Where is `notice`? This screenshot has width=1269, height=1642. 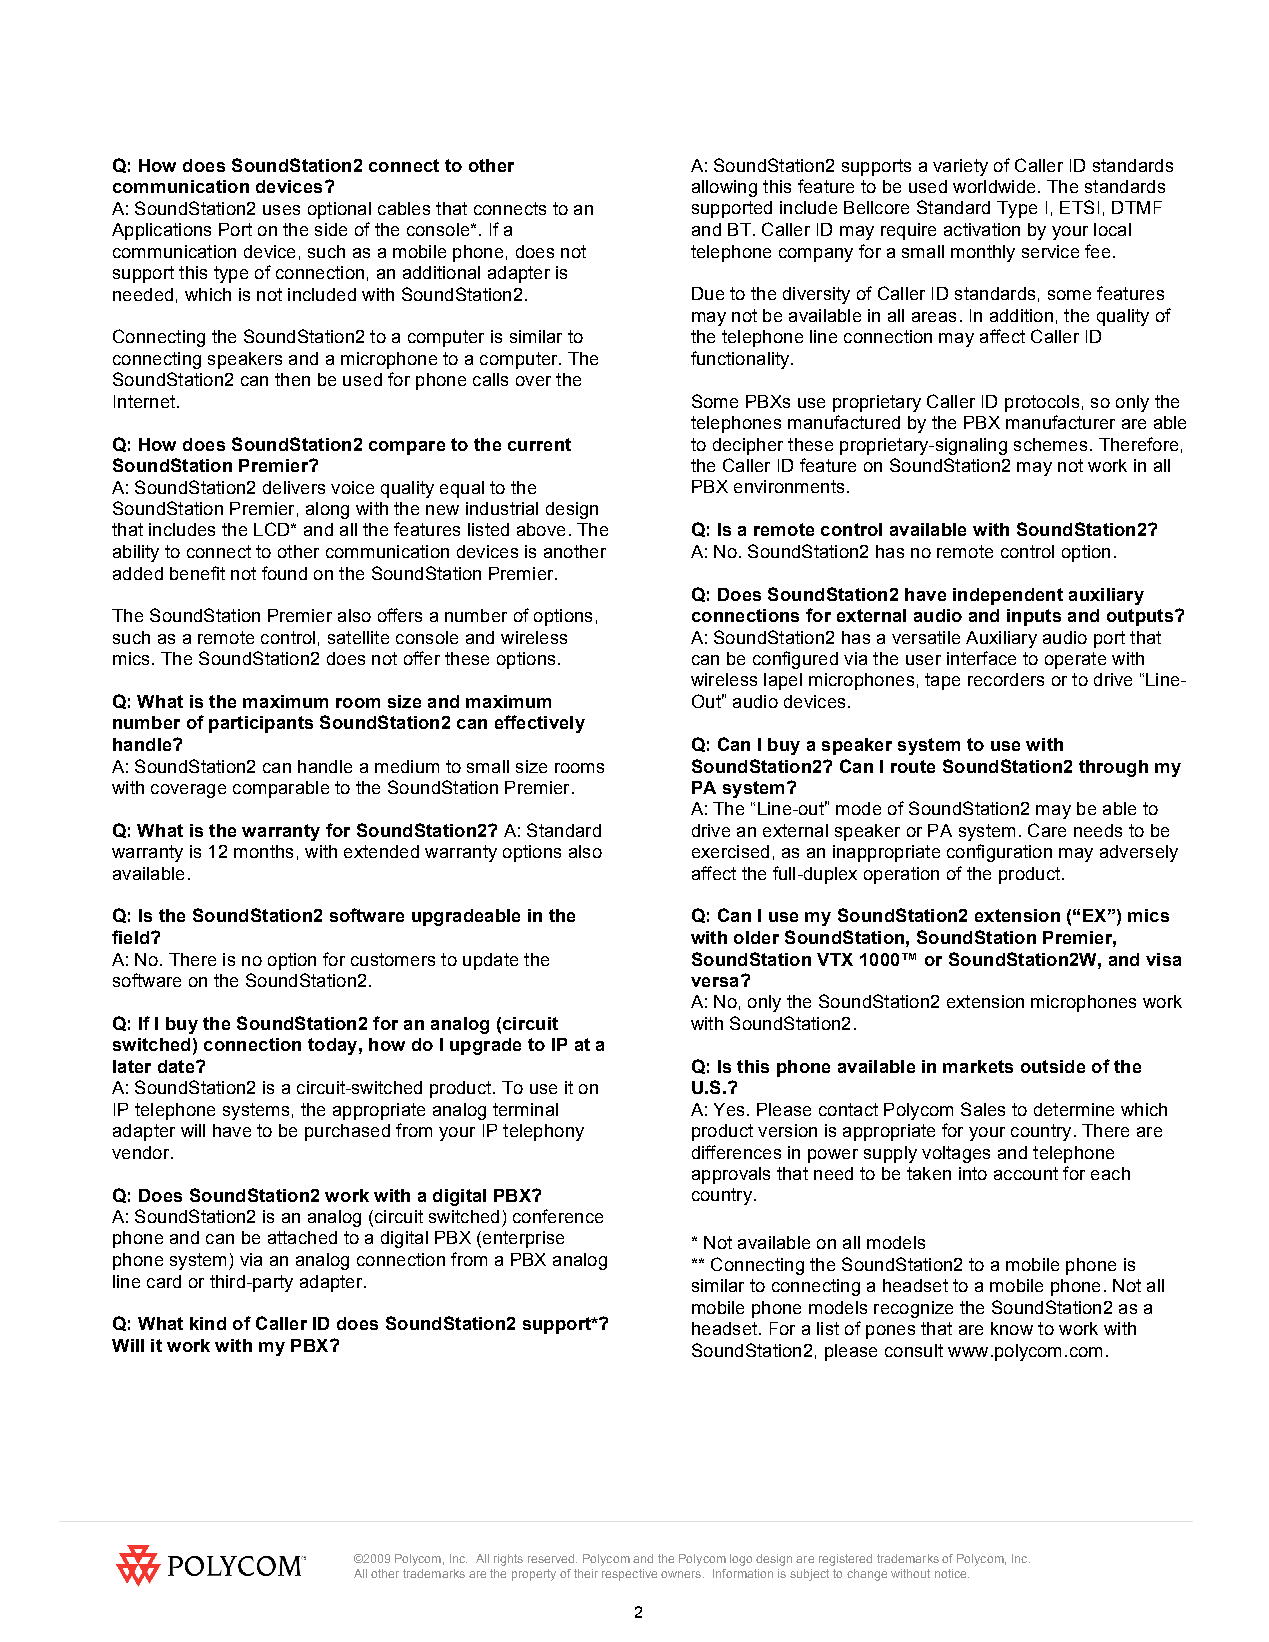 notice is located at coordinates (952, 1573).
